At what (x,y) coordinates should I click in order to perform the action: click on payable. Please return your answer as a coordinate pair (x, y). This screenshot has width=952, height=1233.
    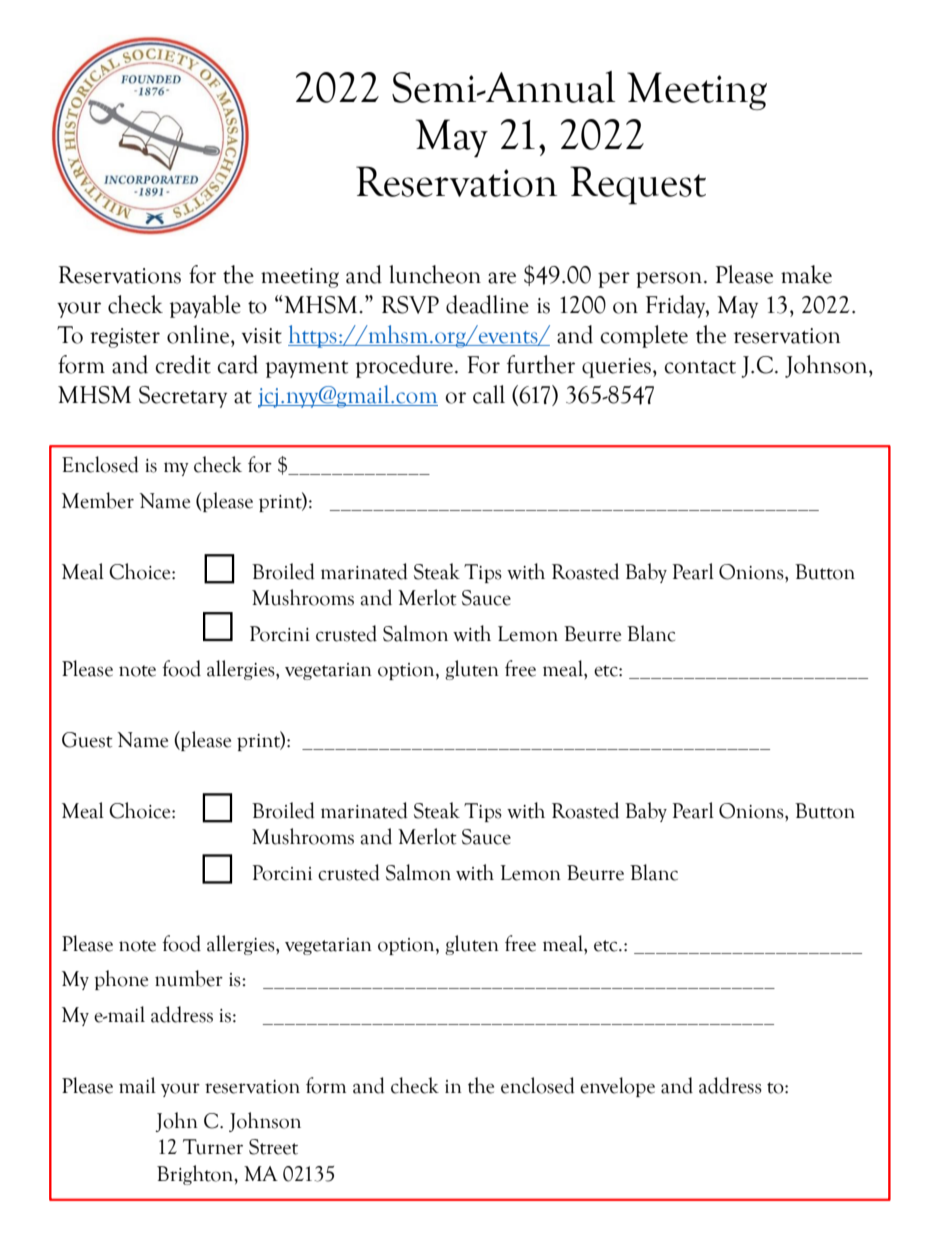
    Looking at the image, I should click on (205, 306).
